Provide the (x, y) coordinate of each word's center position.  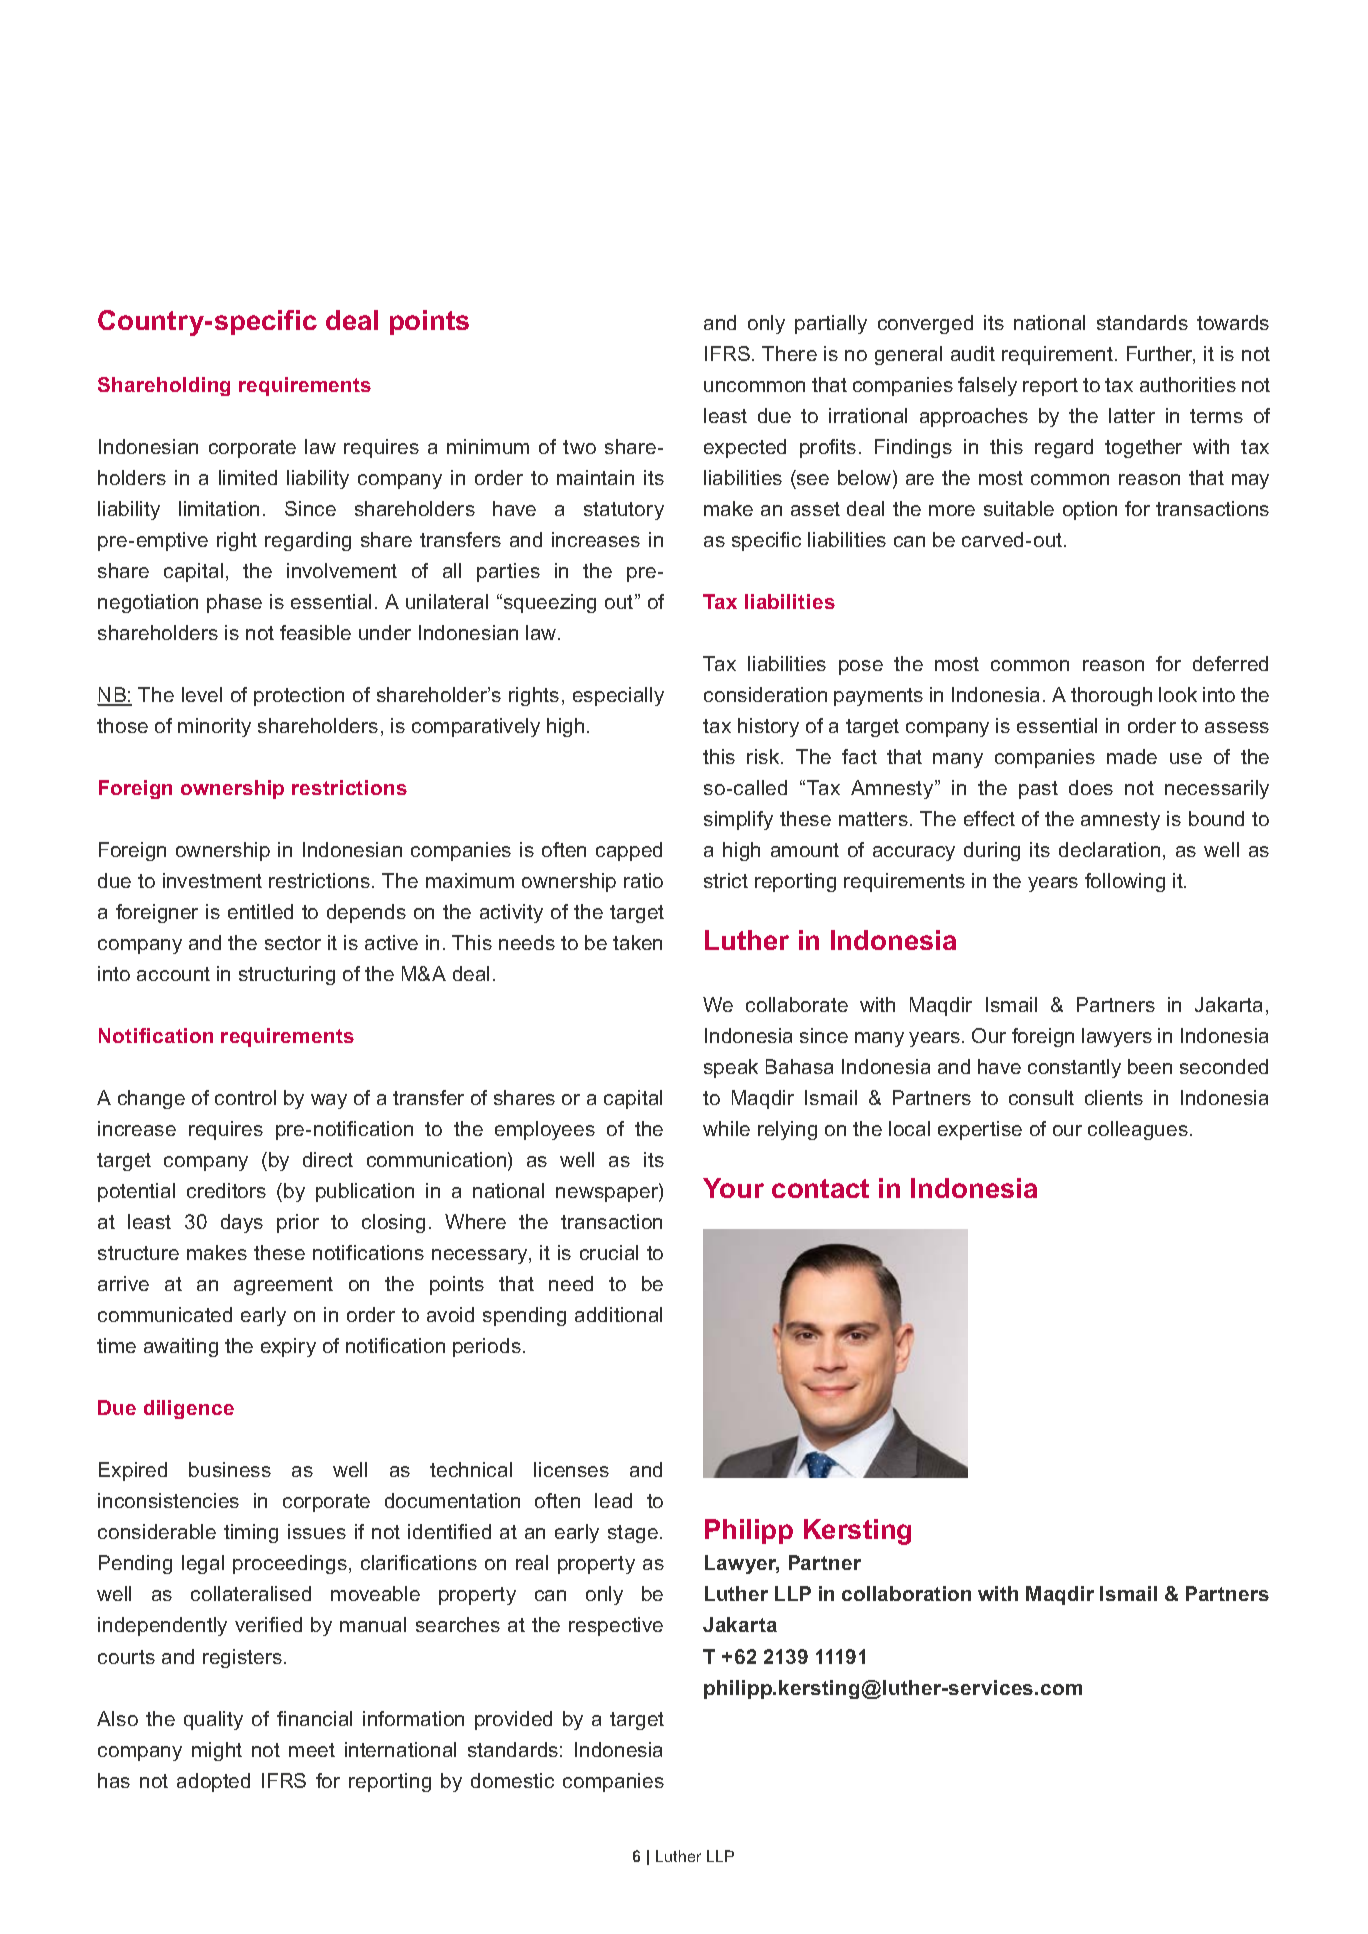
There (789, 353)
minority (214, 727)
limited (248, 477)
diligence (189, 1409)
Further (1161, 355)
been (1150, 1066)
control (245, 1097)
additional (618, 1314)
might (217, 1751)
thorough (1111, 696)
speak (731, 1068)
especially (618, 696)
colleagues (1138, 1130)
